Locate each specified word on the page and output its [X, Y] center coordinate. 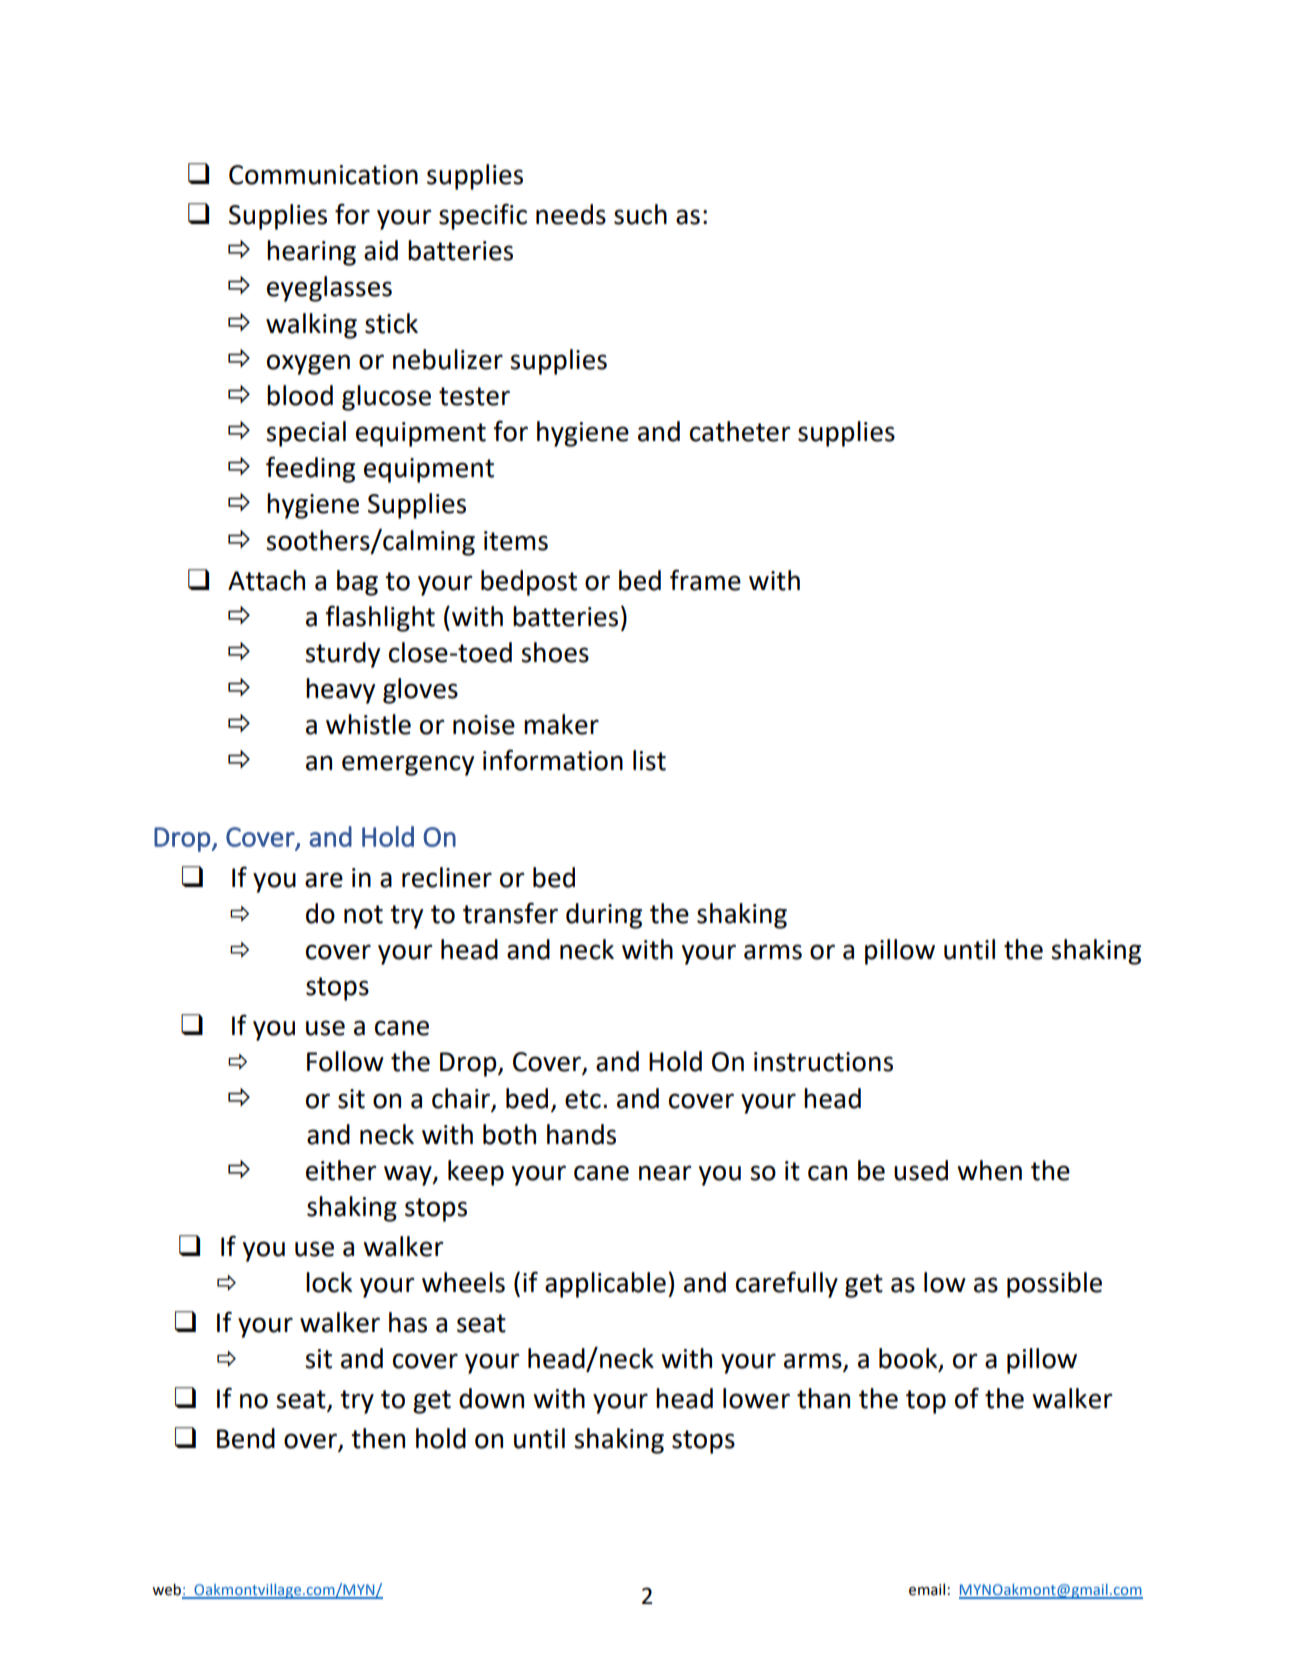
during [604, 916]
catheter [740, 431]
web [167, 1590]
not [363, 914]
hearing [311, 253]
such [640, 214]
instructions [823, 1062]
